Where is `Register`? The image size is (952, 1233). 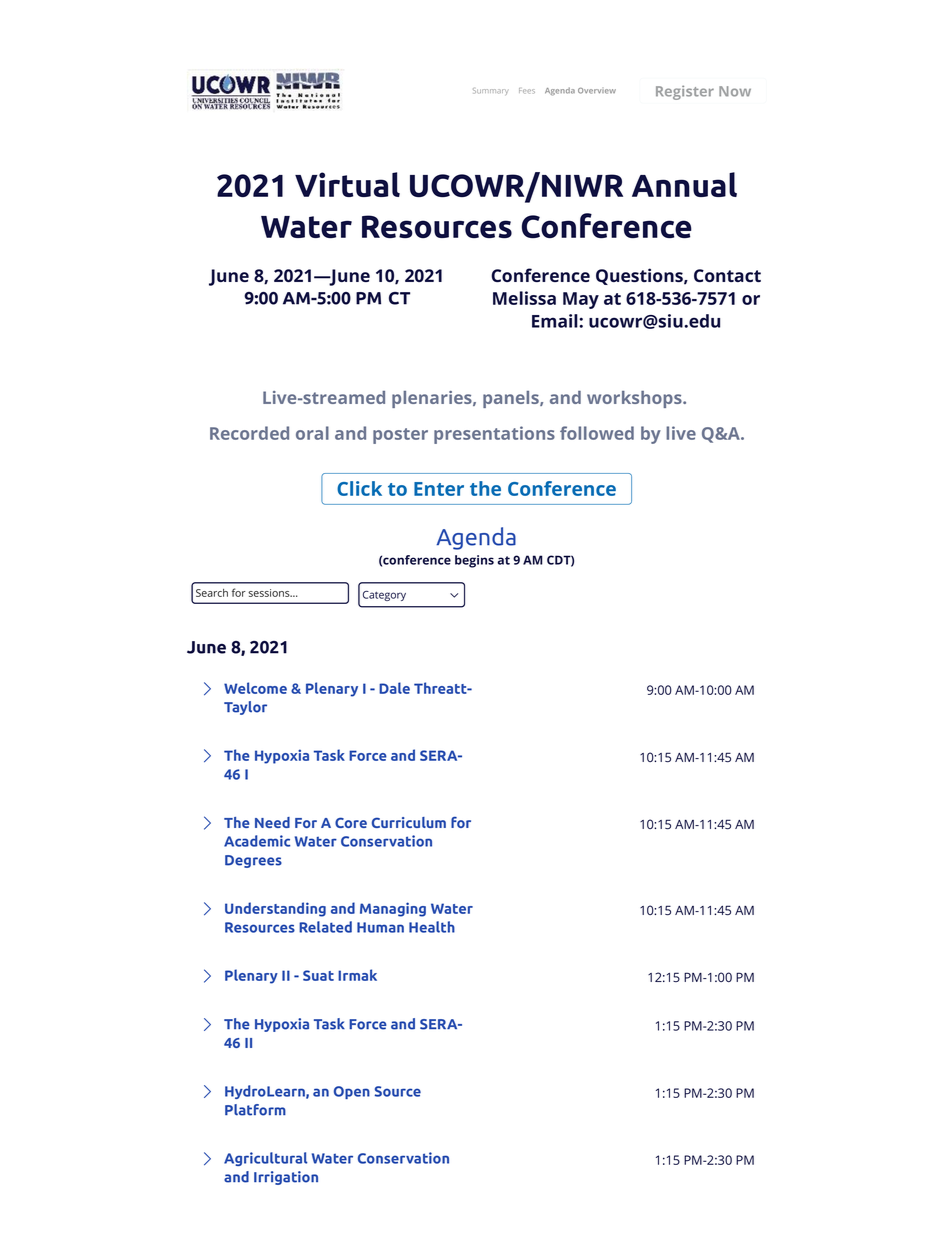
Register is located at coordinates (685, 92).
